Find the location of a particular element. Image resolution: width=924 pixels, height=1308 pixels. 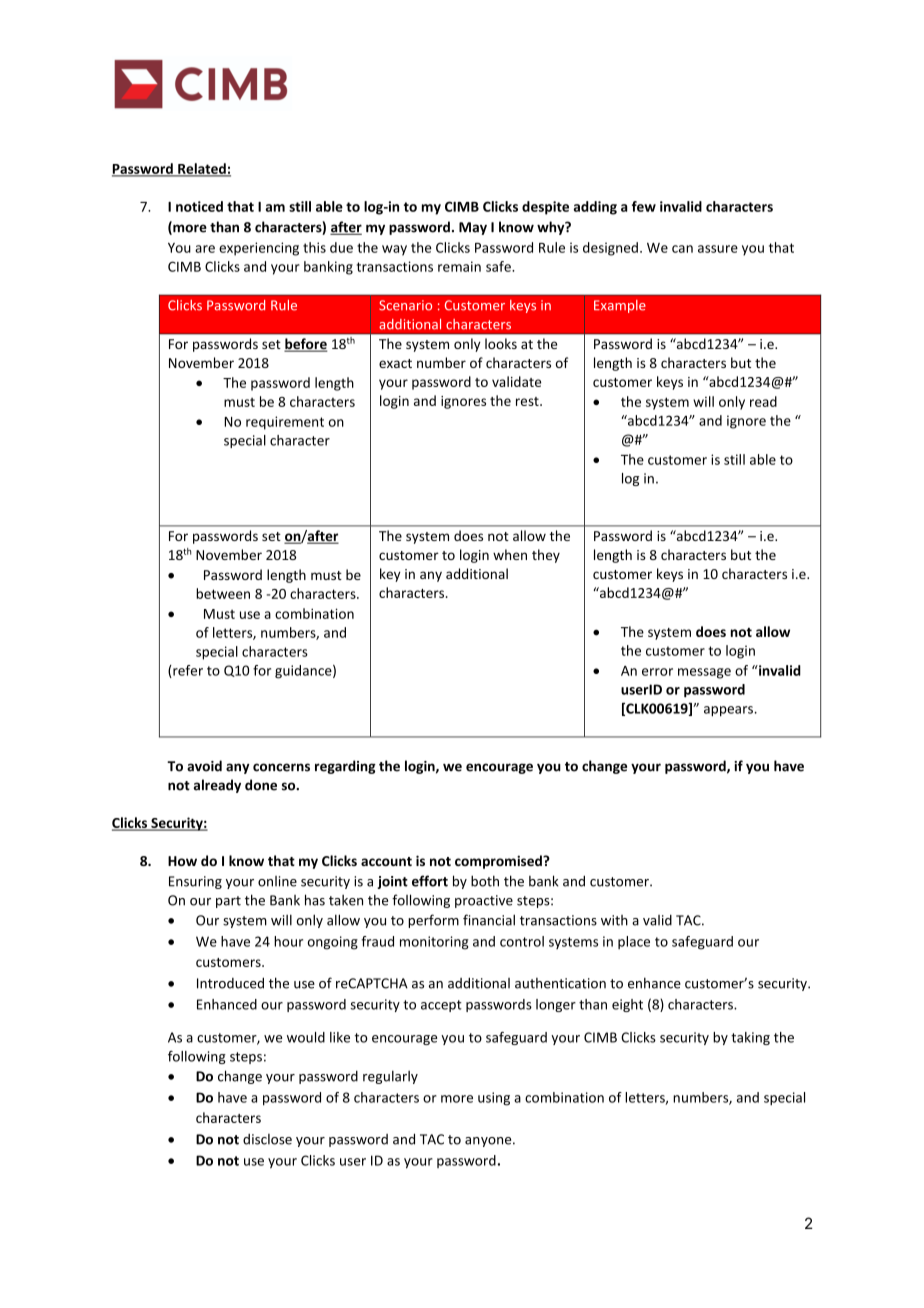

few is located at coordinates (644, 206).
